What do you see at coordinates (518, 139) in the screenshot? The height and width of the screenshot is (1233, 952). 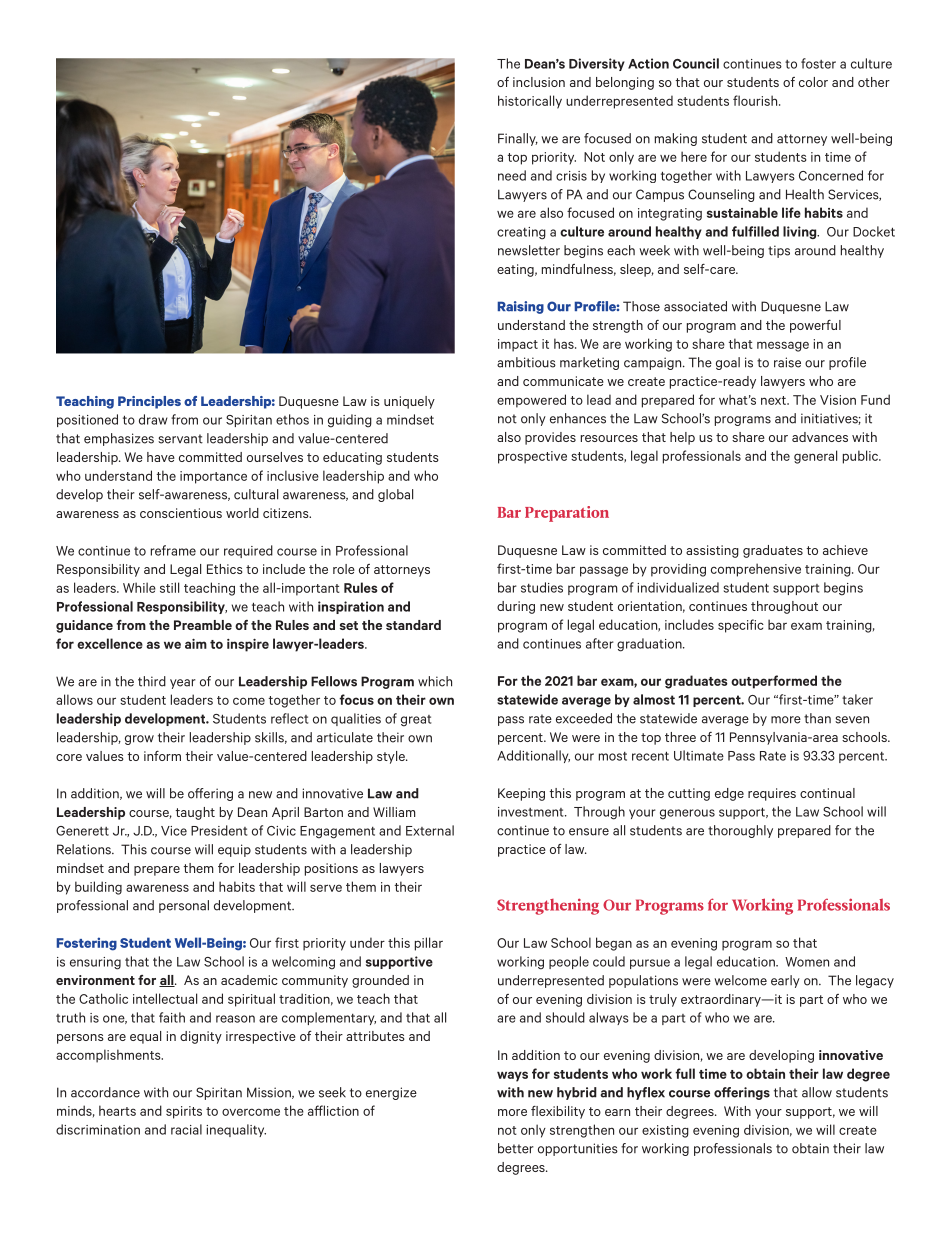 I see `Finally` at bounding box center [518, 139].
